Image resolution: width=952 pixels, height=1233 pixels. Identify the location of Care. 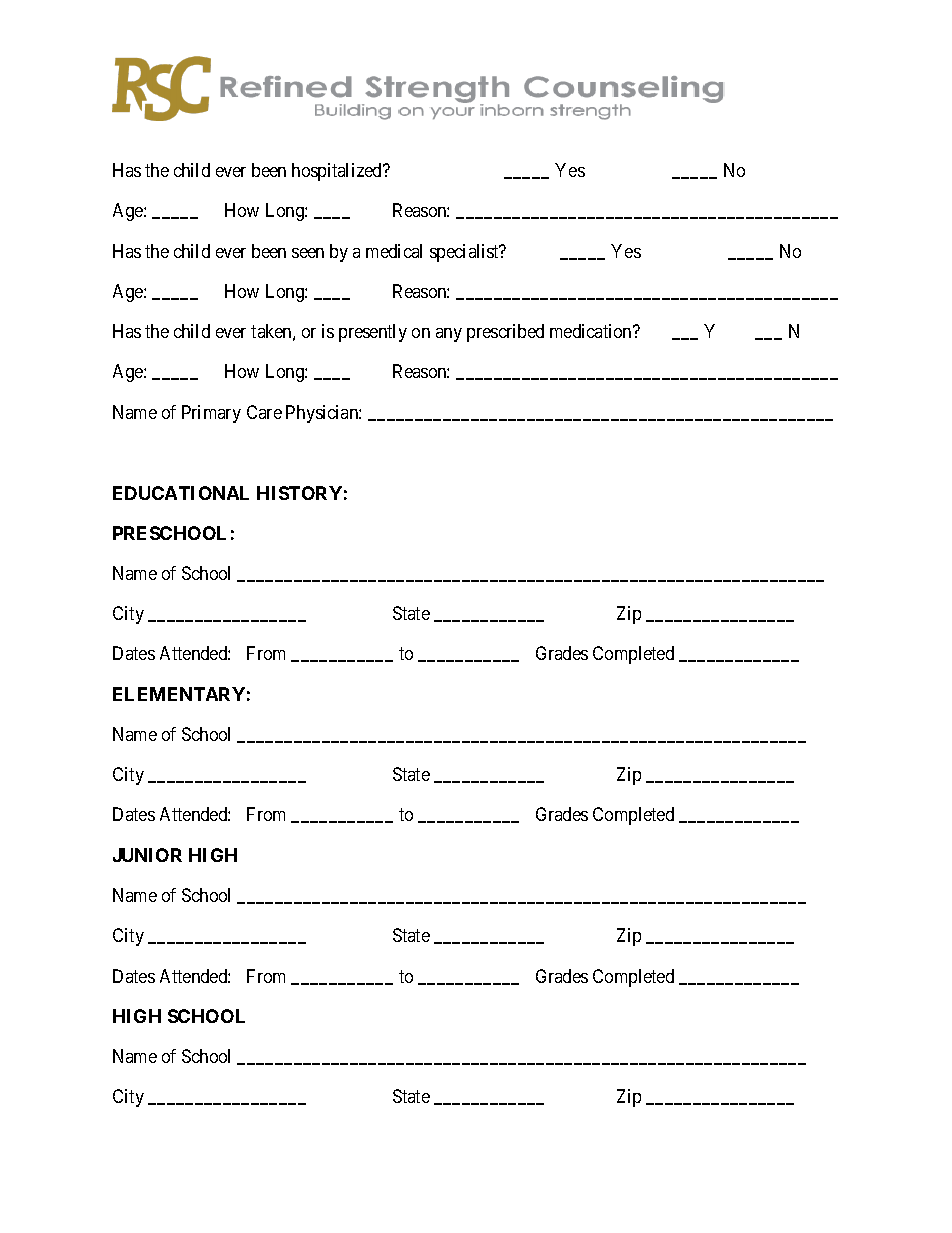
(264, 412).
